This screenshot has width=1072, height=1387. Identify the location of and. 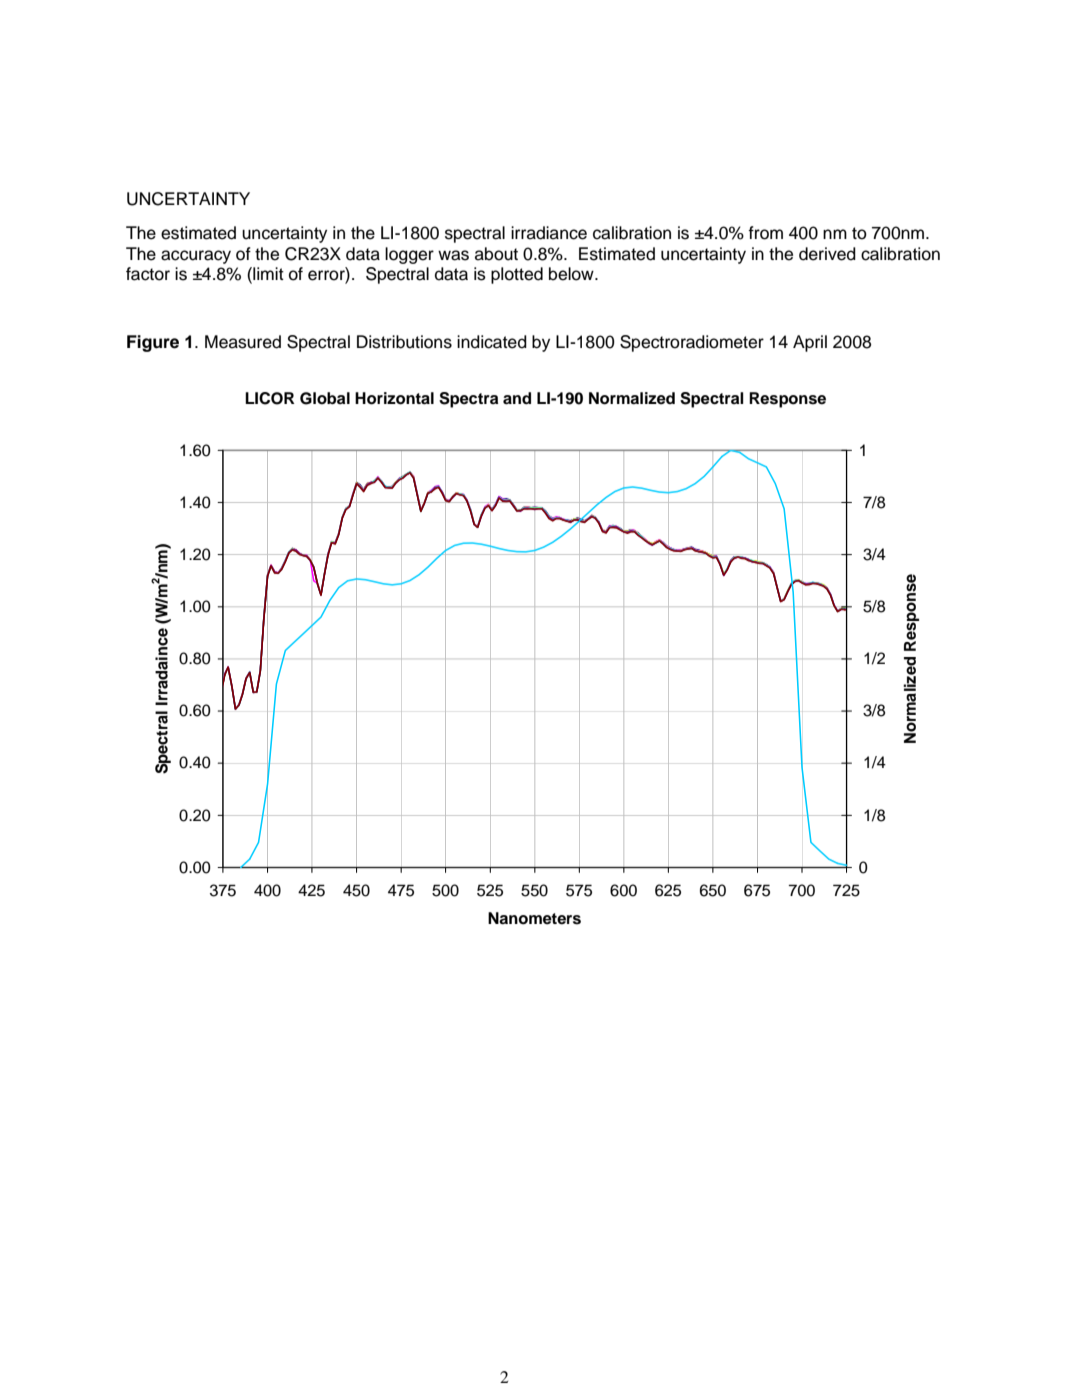
(517, 398).
